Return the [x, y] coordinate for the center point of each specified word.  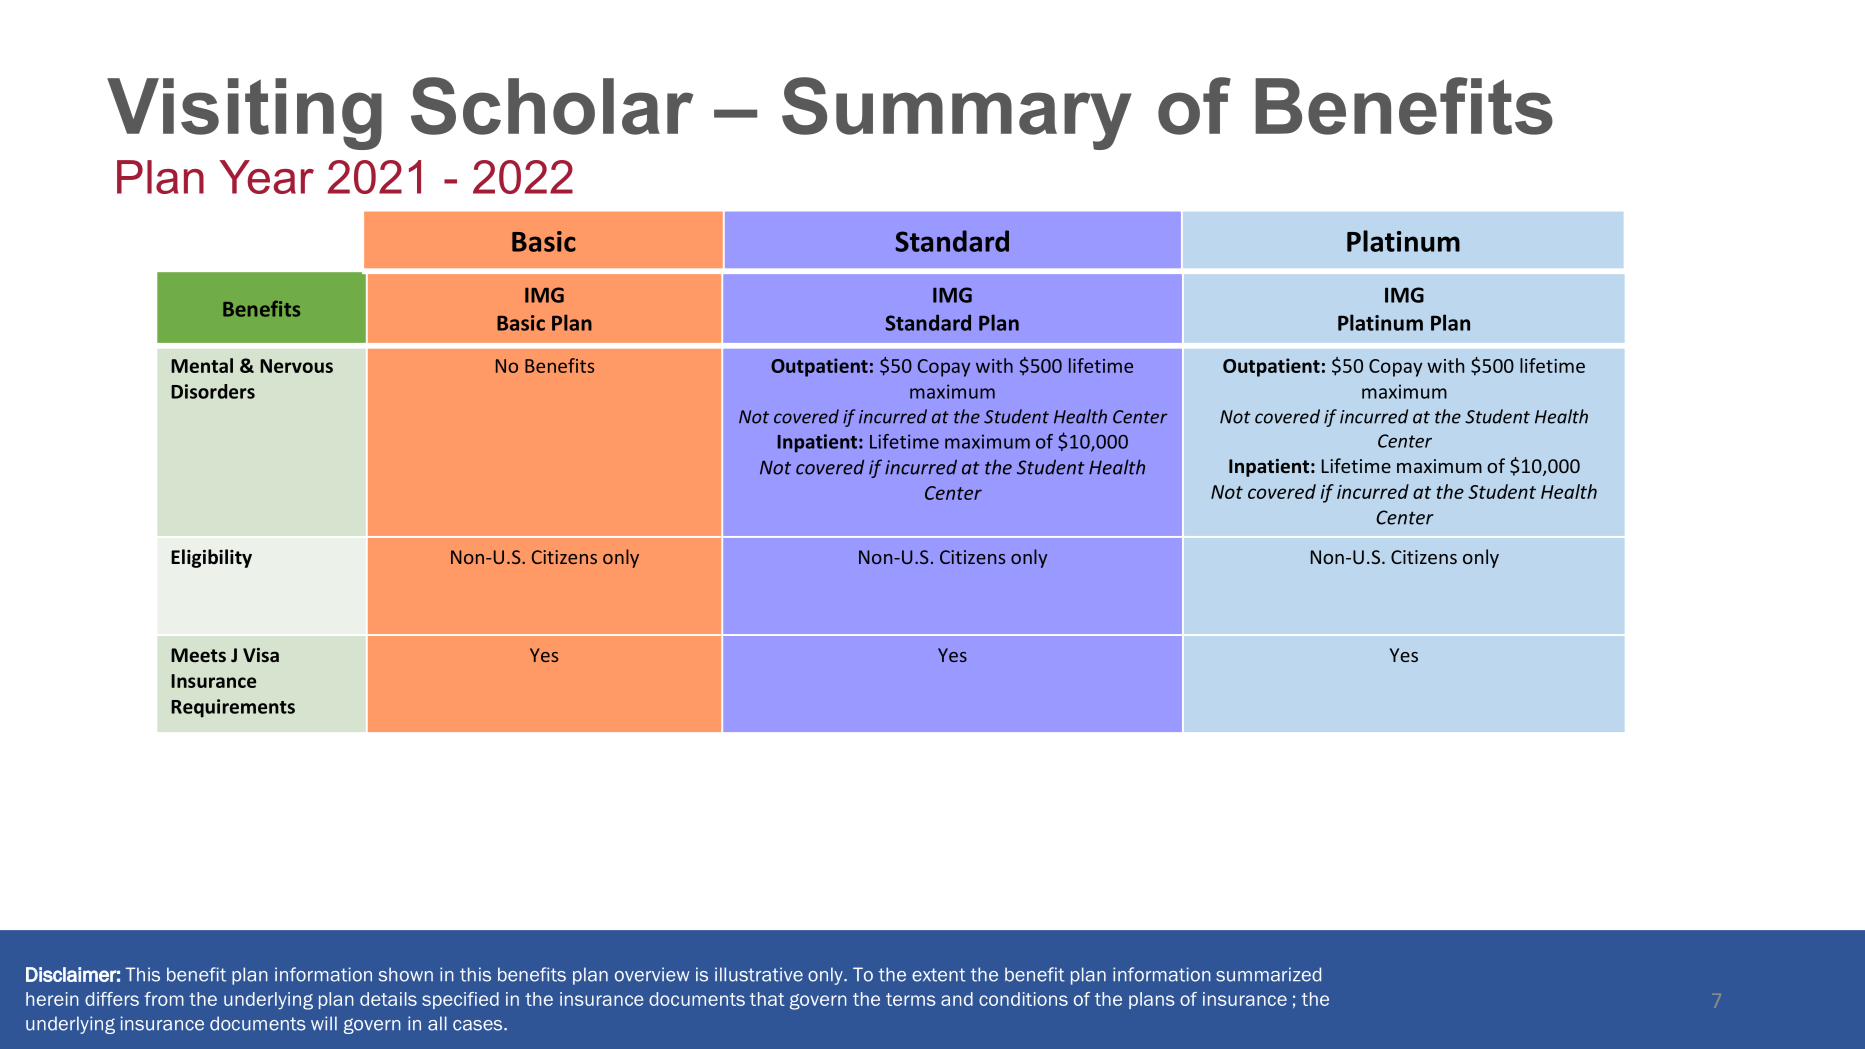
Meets [198, 655]
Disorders [213, 391]
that [767, 999]
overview [652, 974]
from [164, 999]
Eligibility [211, 558]
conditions [1023, 999]
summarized [1268, 974]
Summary [957, 113]
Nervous [296, 366]
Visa [261, 655]
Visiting [244, 114]
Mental [202, 365]
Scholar [552, 106]
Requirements [233, 708]
